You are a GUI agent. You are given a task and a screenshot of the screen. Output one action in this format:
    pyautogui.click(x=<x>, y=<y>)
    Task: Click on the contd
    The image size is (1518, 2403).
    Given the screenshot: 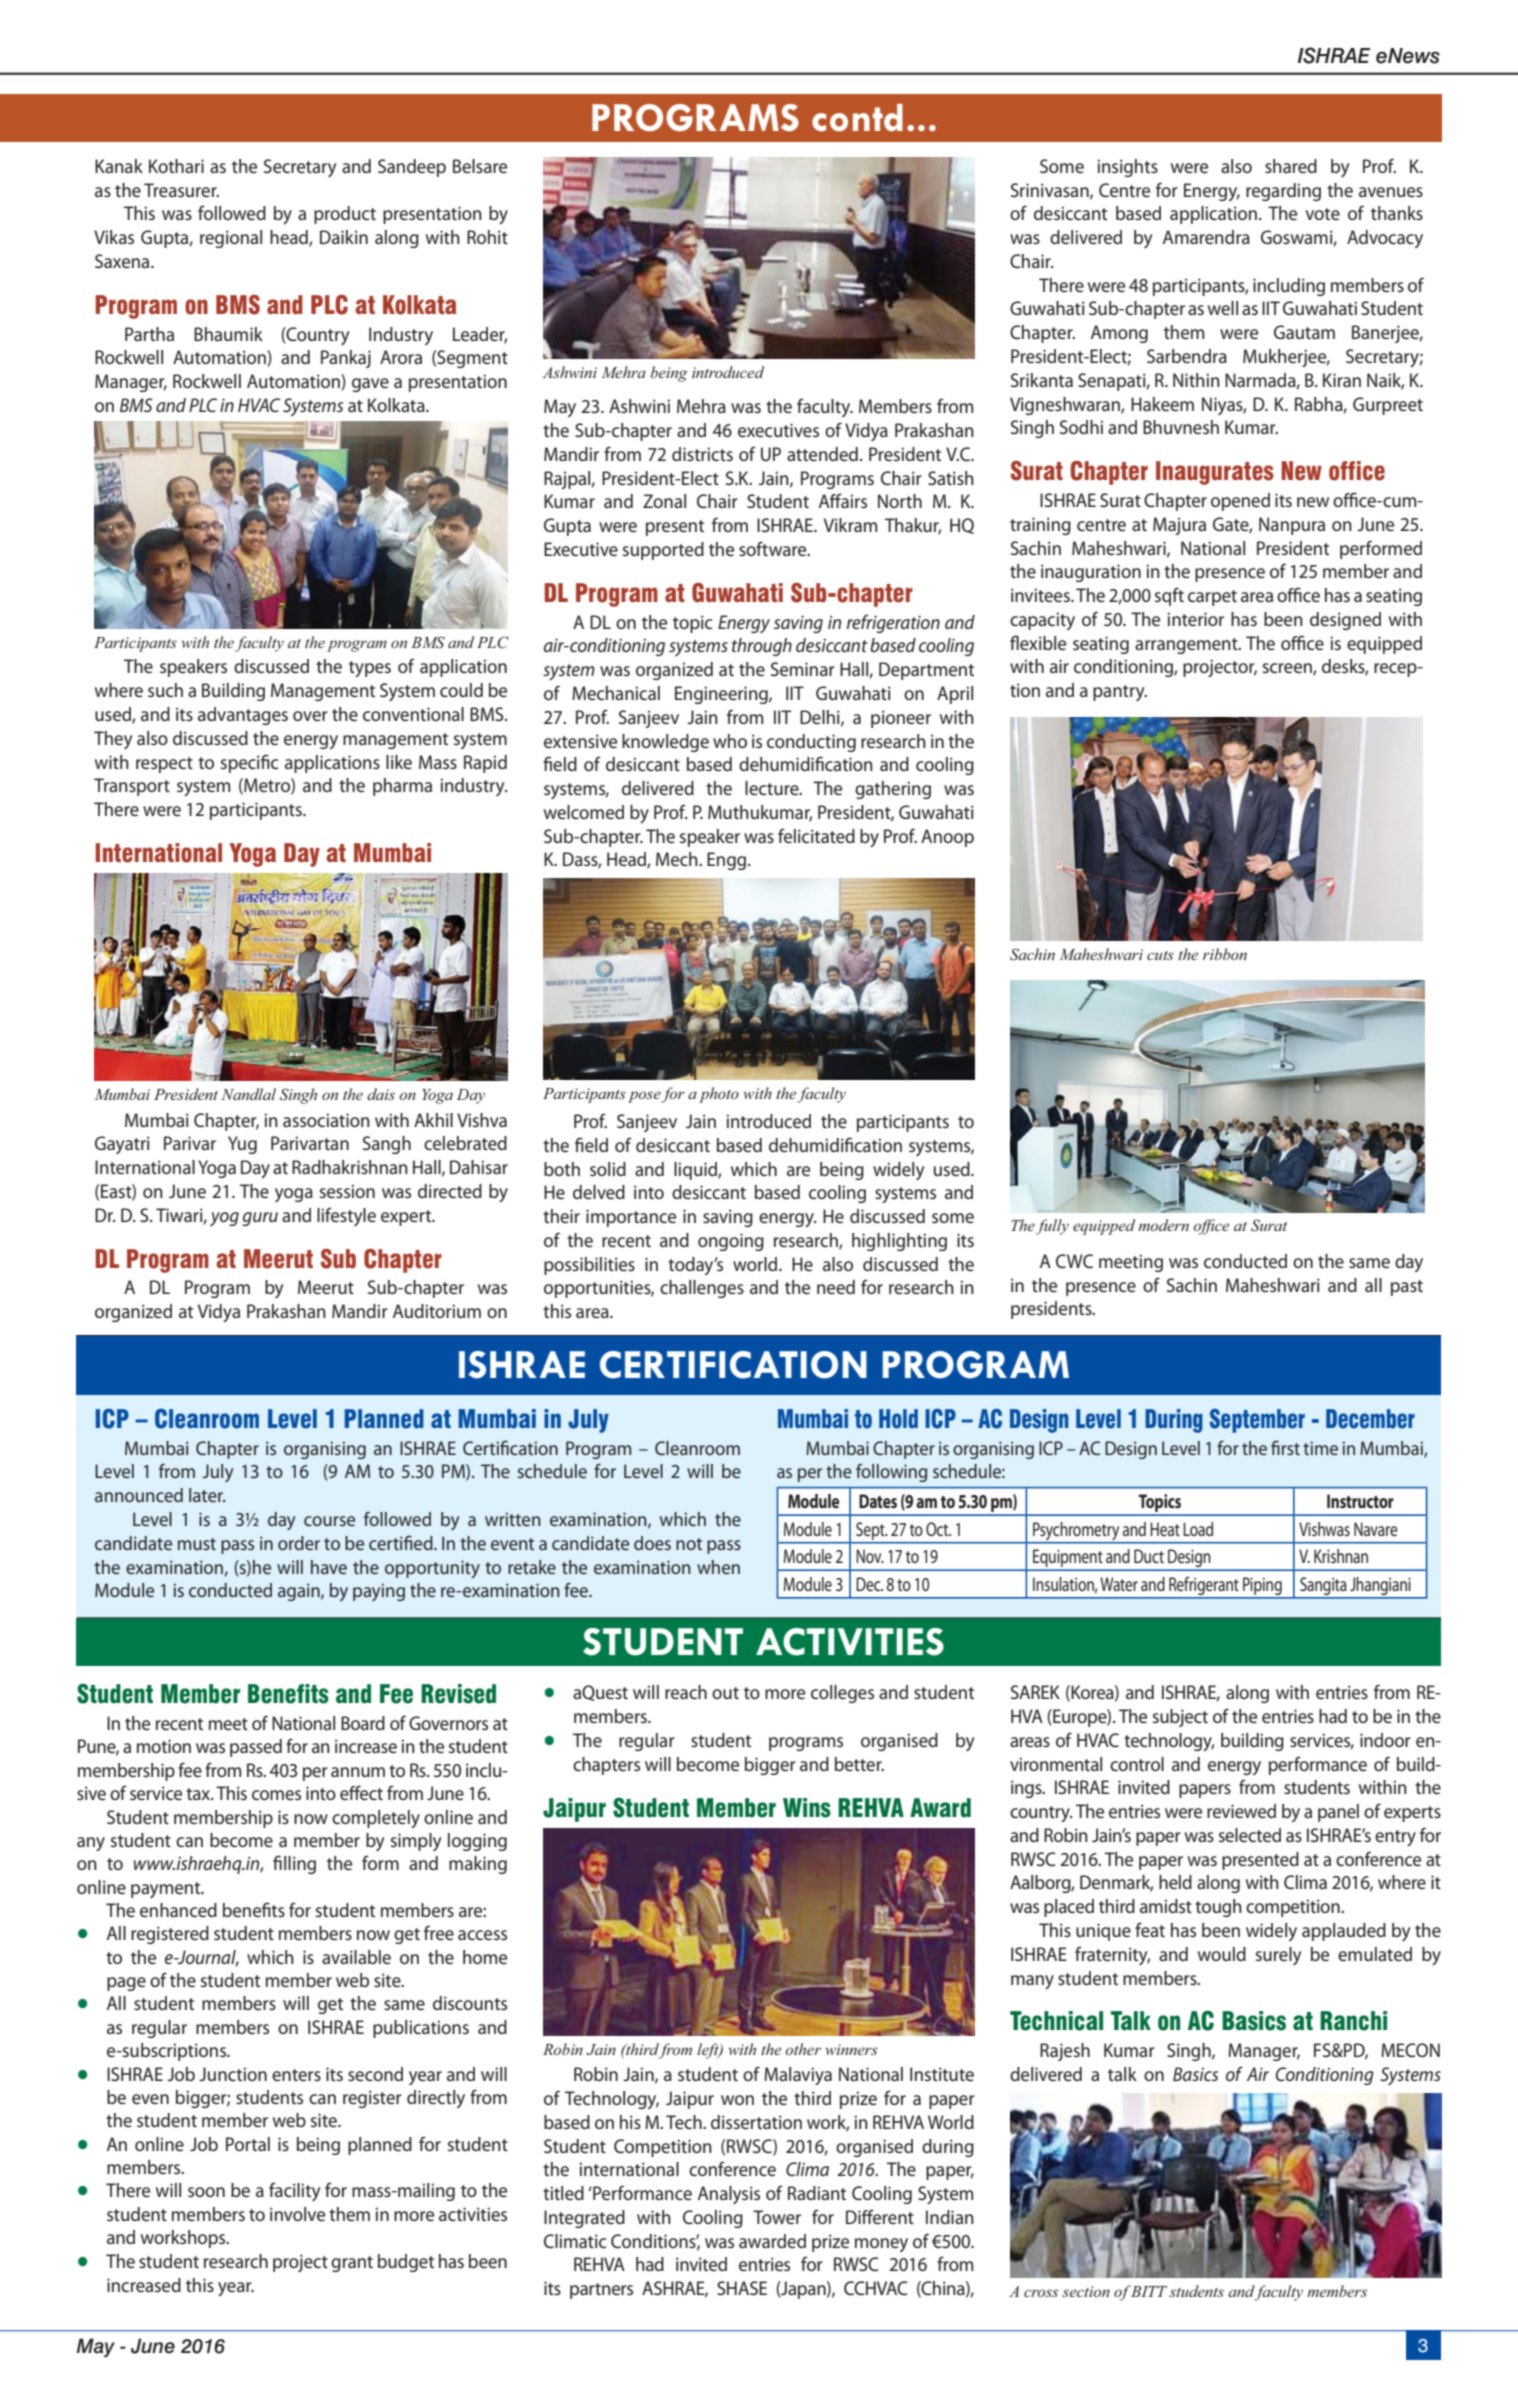 What is the action you would take?
    pyautogui.click(x=857, y=118)
